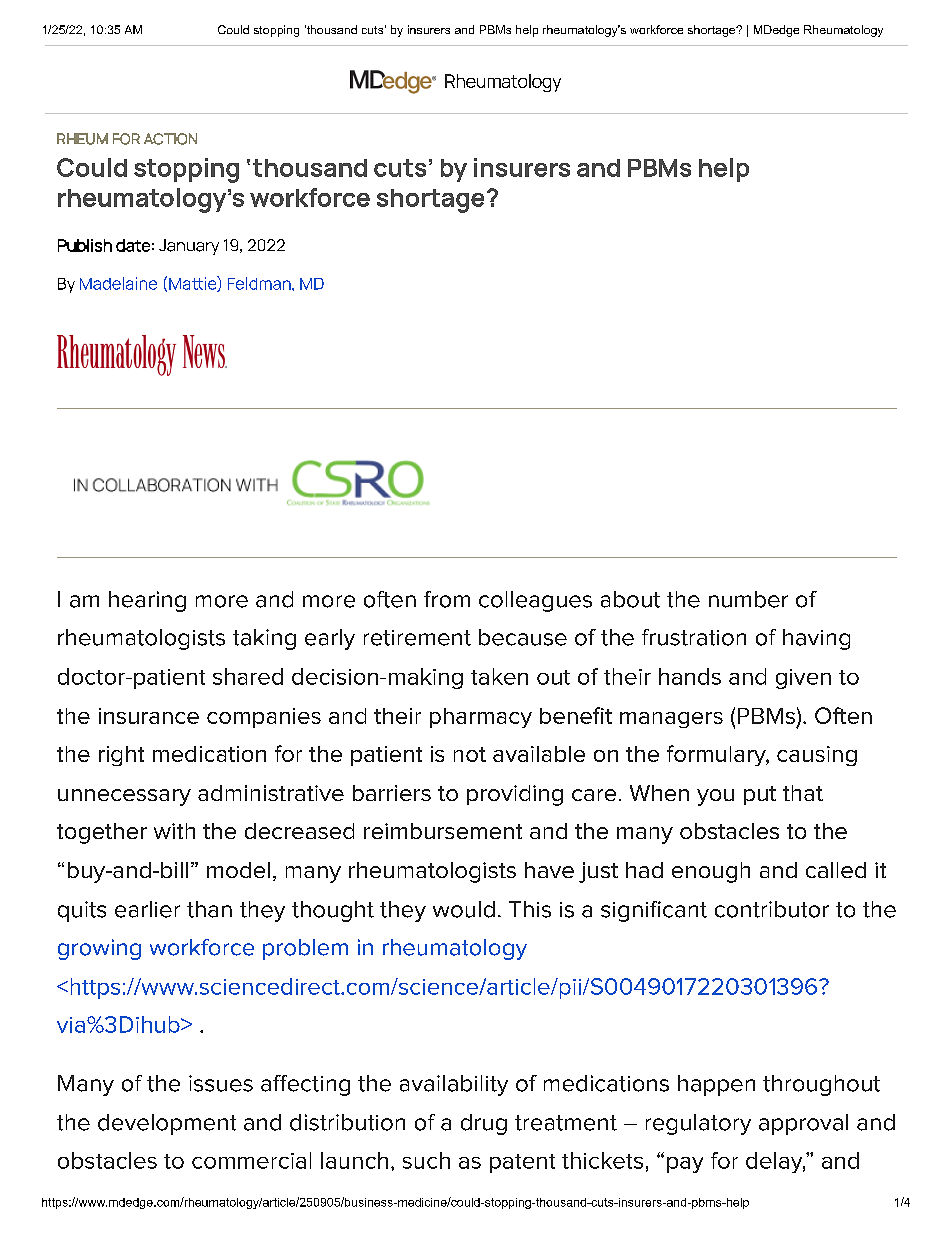  What do you see at coordinates (484, 1124) in the image?
I see `drug` at bounding box center [484, 1124].
